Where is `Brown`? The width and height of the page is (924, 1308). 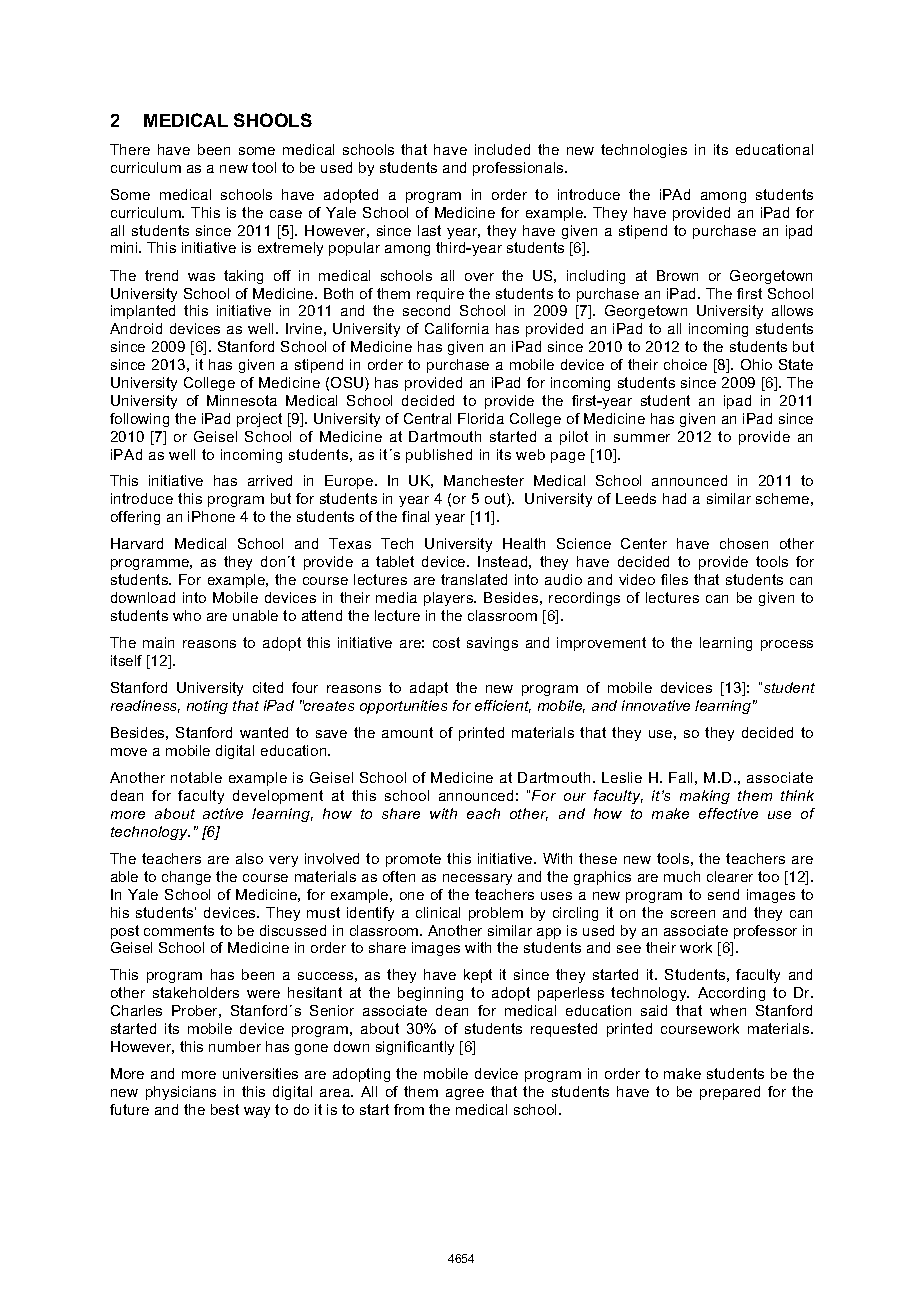 Brown is located at coordinates (677, 275).
